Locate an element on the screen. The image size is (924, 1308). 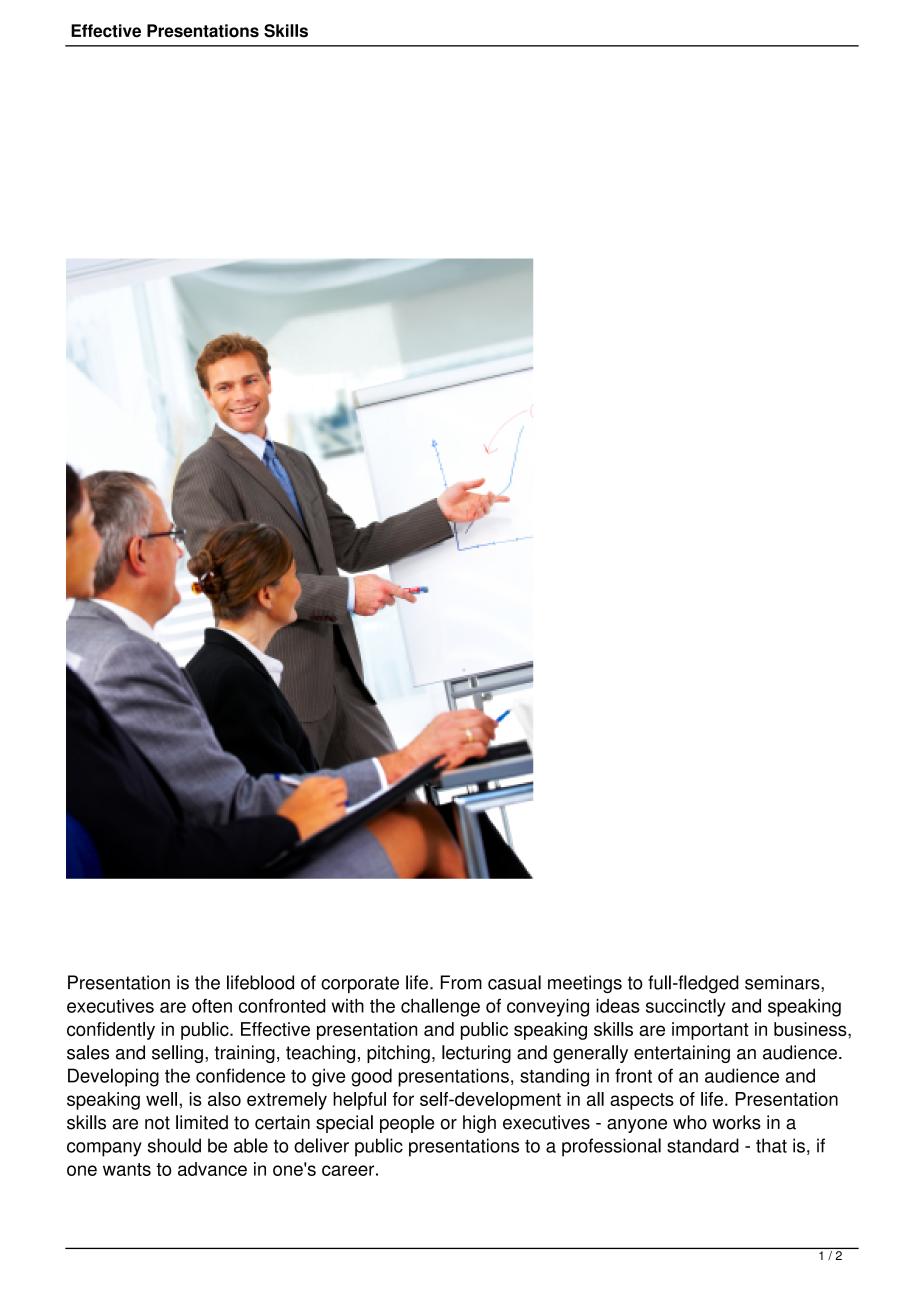
confidently is located at coordinates (111, 1031).
